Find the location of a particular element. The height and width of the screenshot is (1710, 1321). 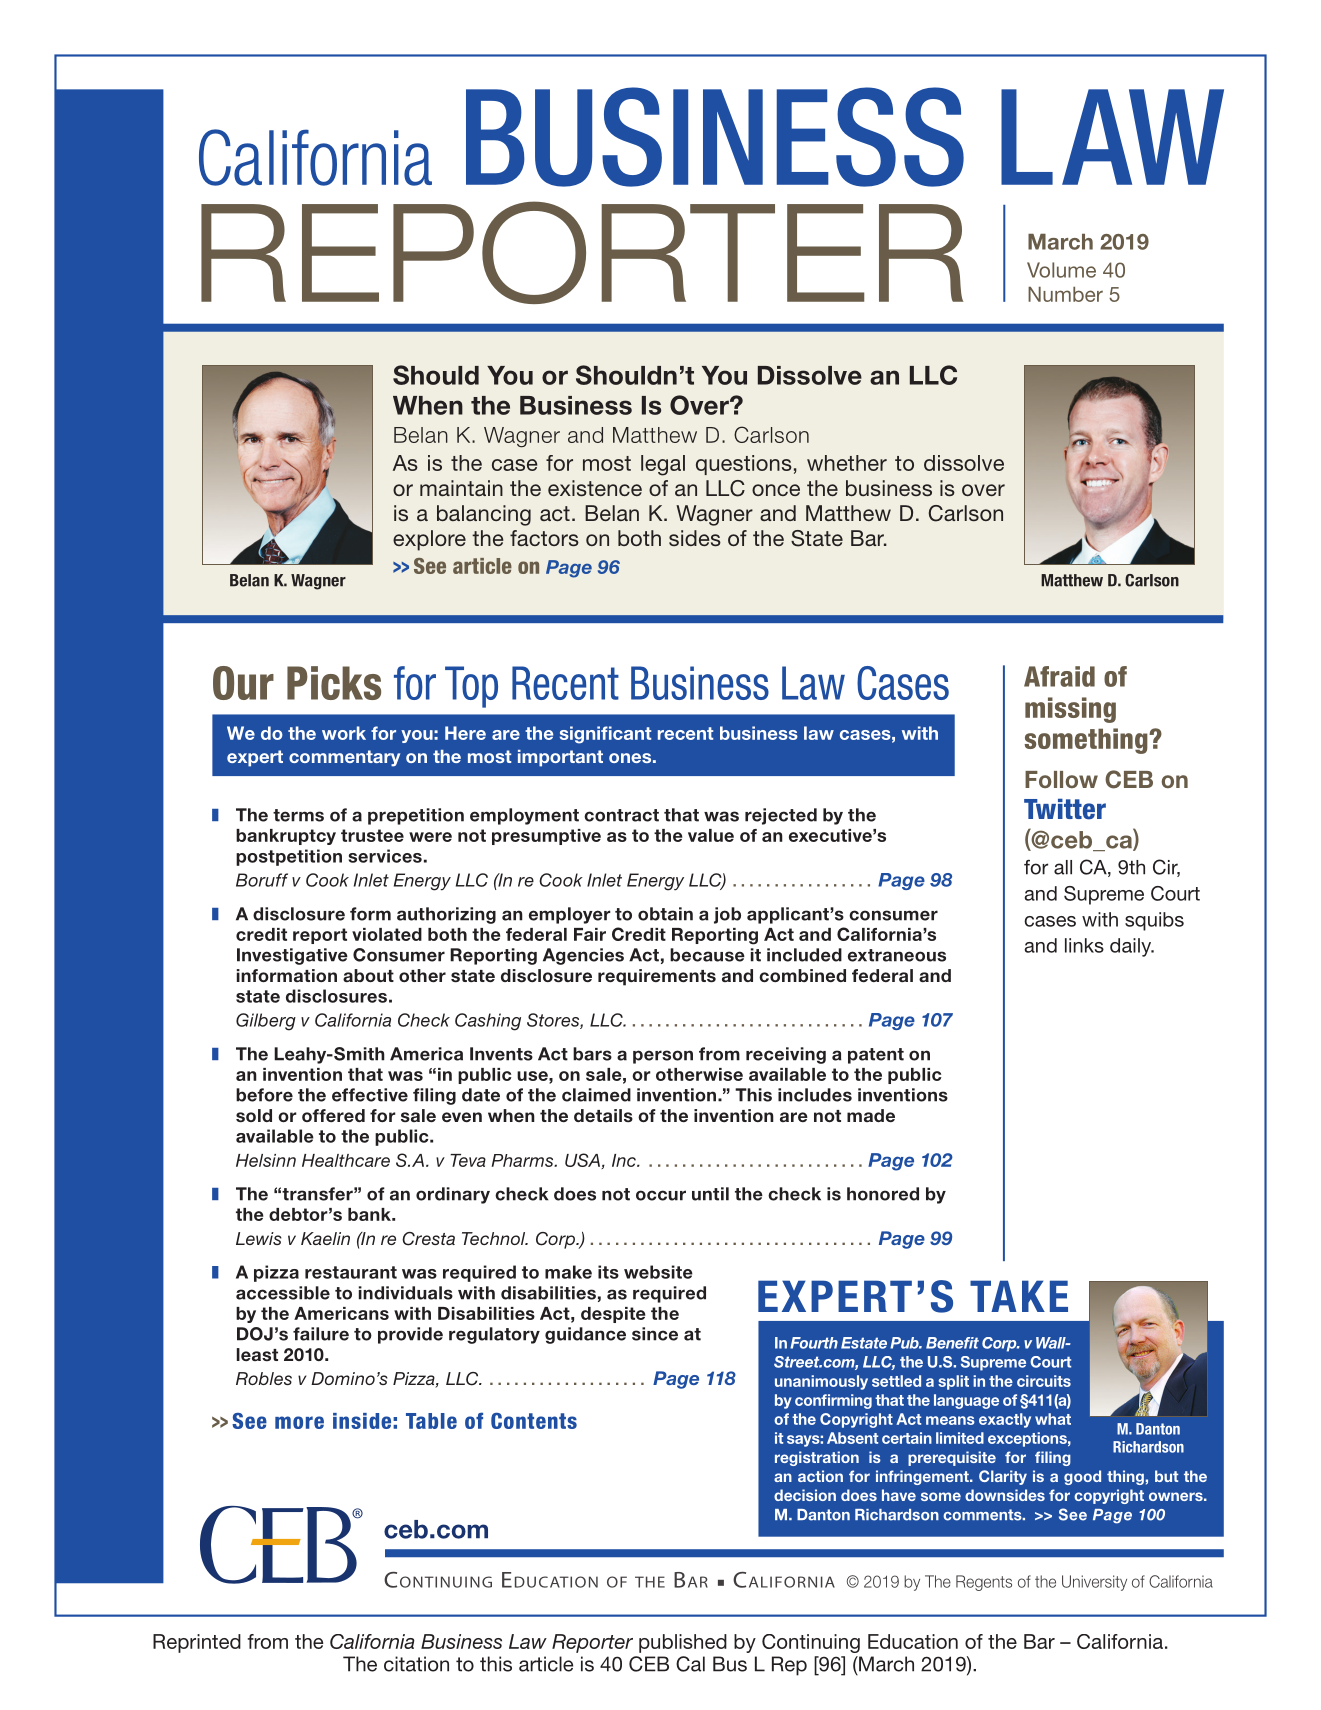

Investigative is located at coordinates (292, 956).
